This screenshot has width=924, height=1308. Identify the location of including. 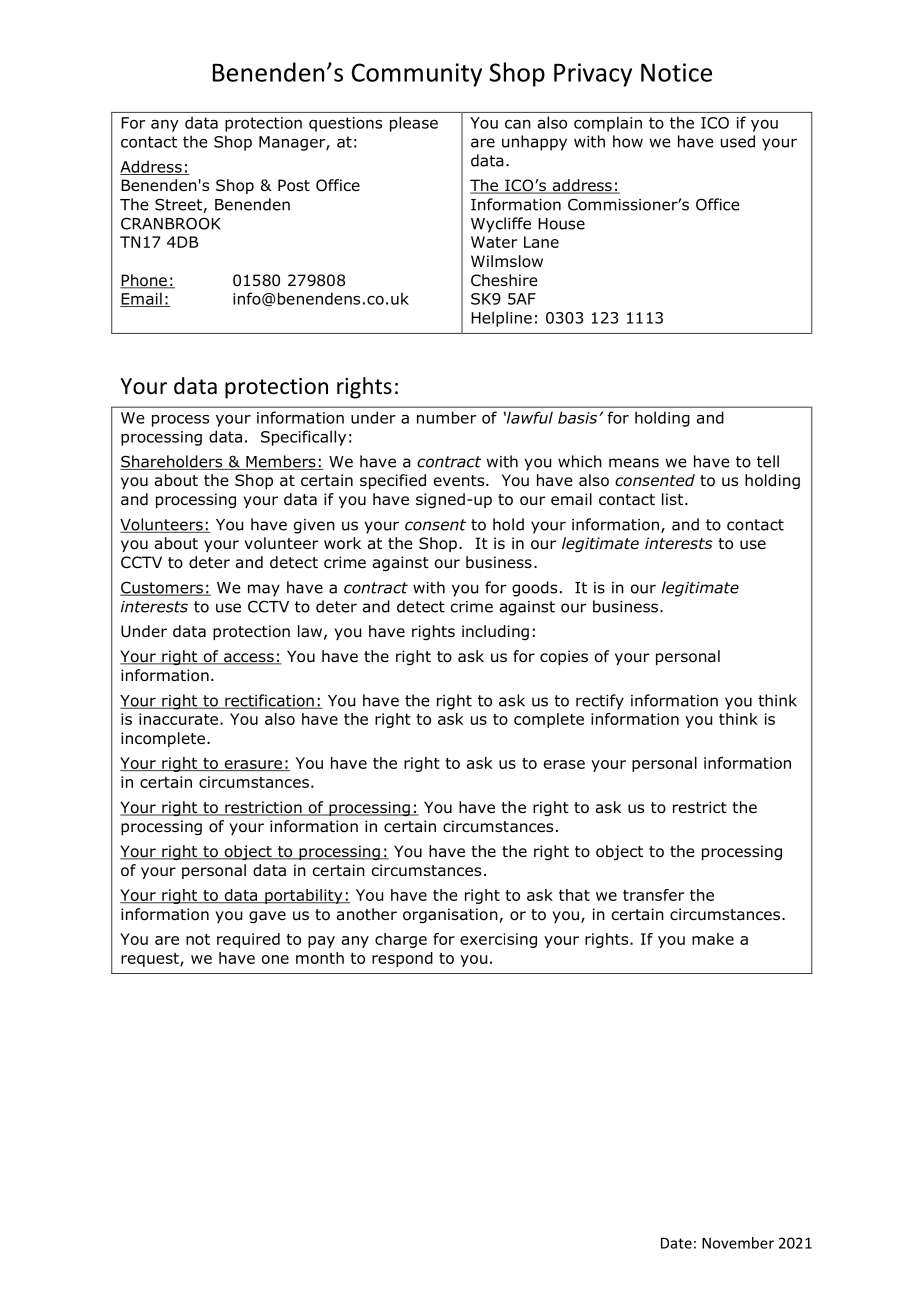
(495, 632).
